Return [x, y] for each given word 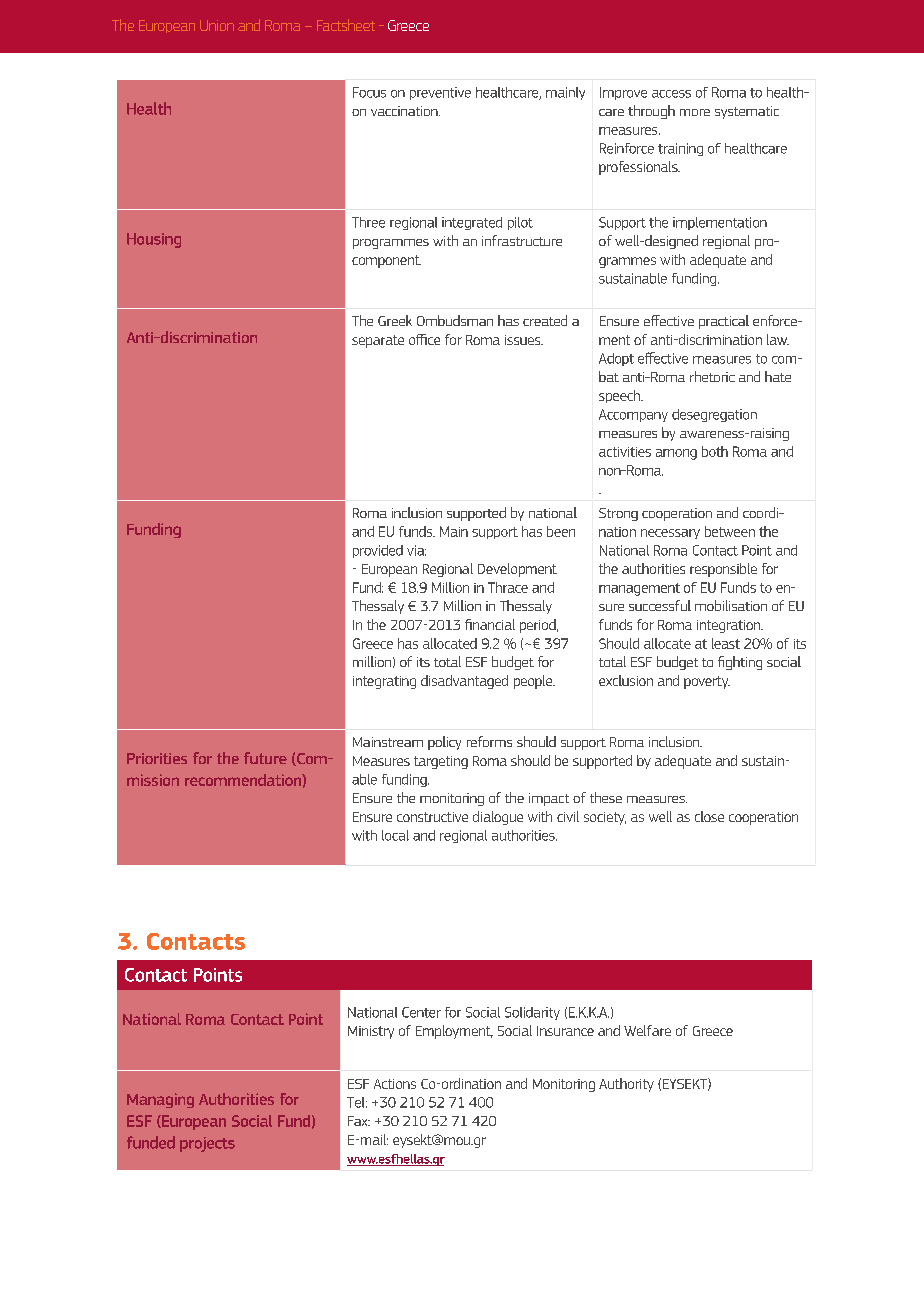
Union [217, 25]
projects [207, 1144]
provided [378, 551]
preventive [440, 93]
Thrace [508, 587]
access [671, 94]
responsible [723, 570]
